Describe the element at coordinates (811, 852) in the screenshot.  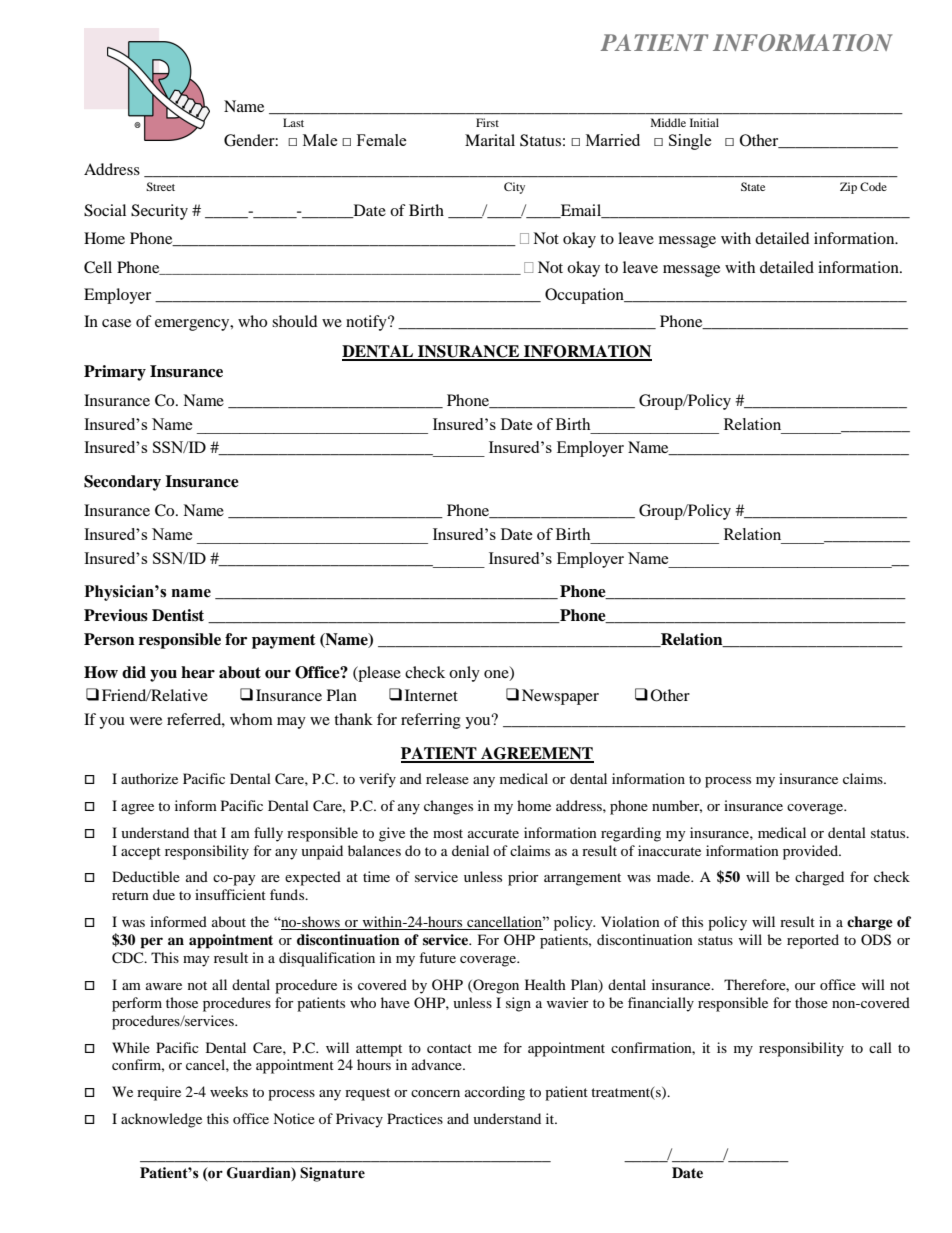
I see `provided` at that location.
